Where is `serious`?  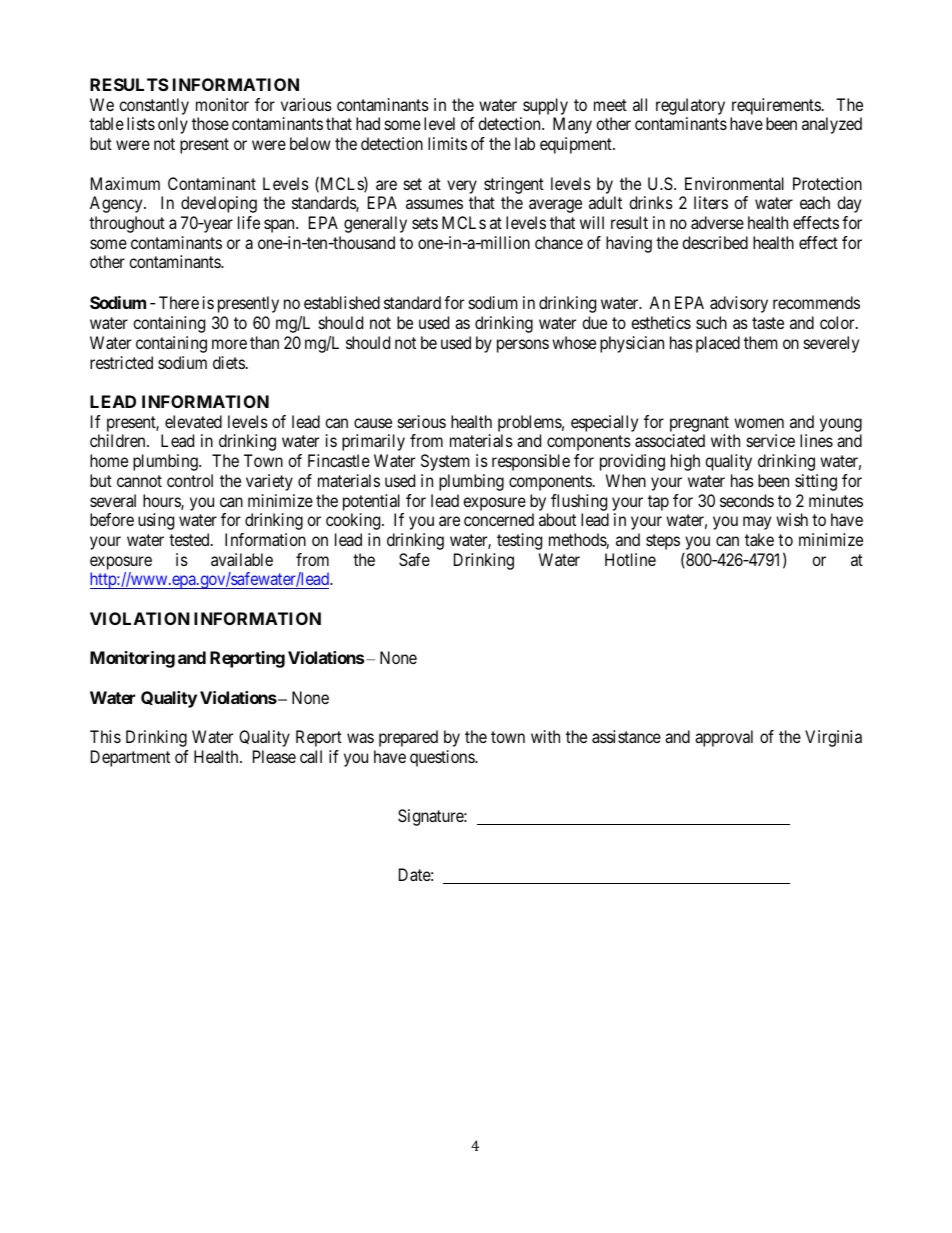
serious is located at coordinates (422, 421).
